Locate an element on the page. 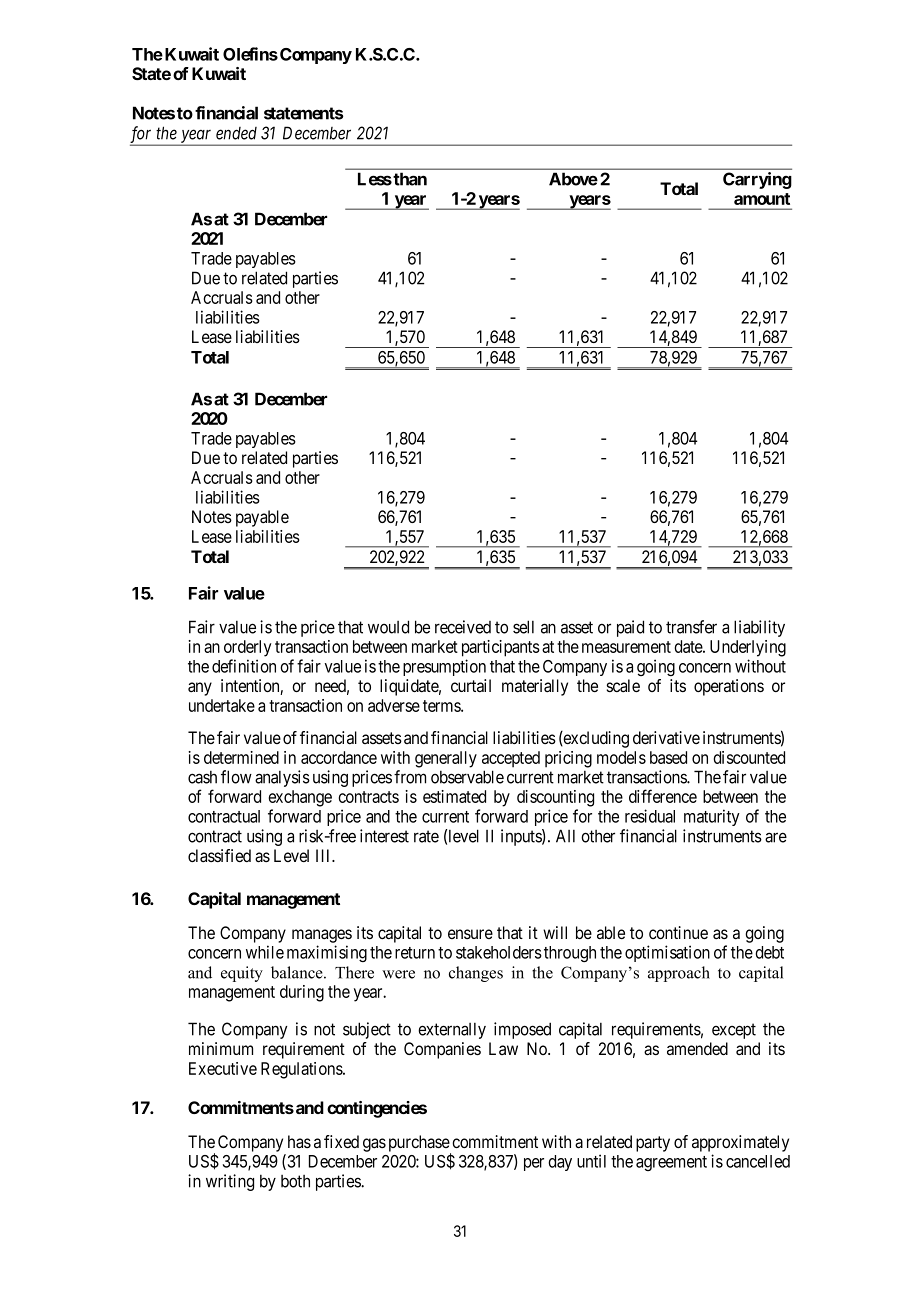  received is located at coordinates (463, 627).
